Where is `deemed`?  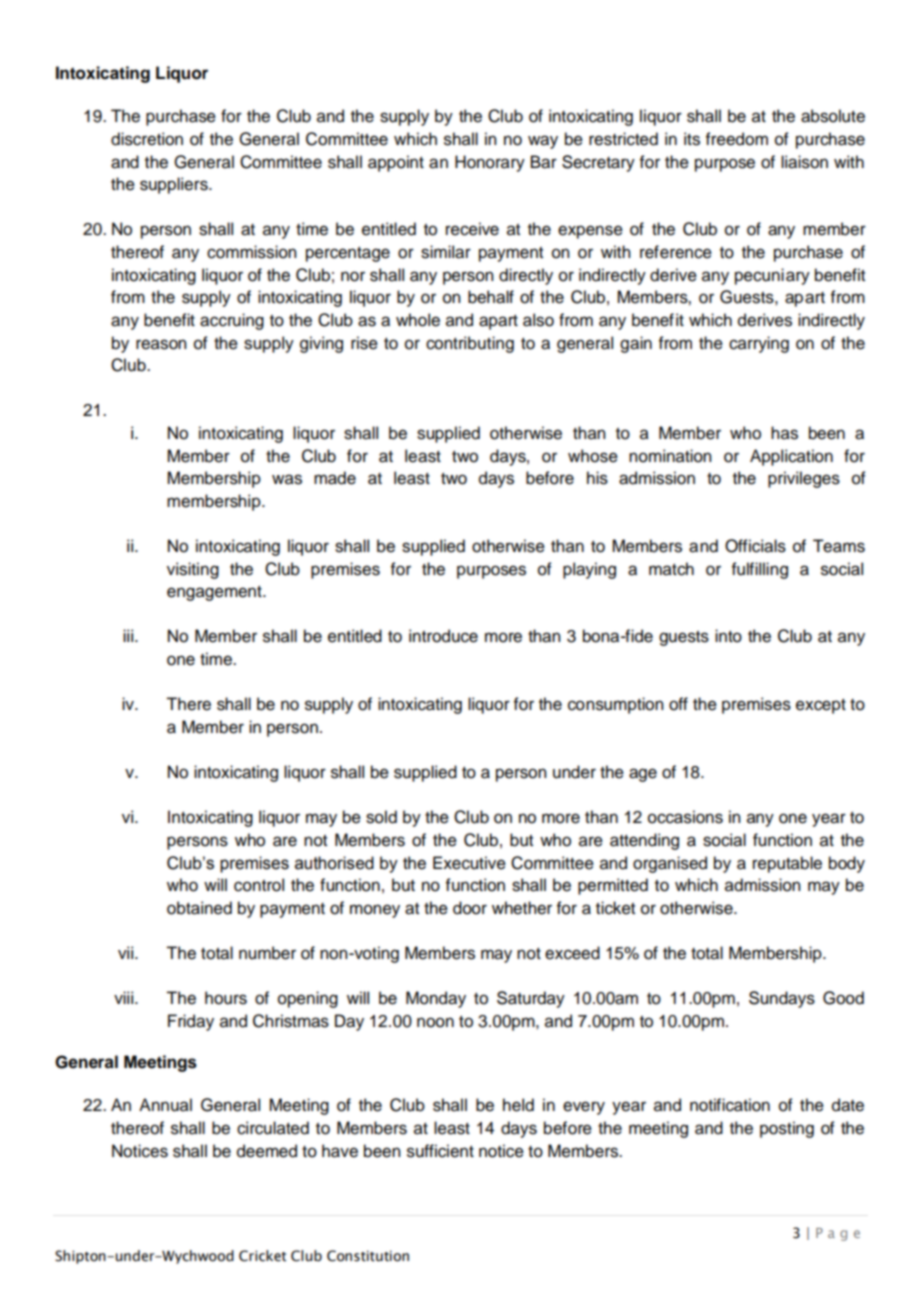 deemed is located at coordinates (267, 1151).
